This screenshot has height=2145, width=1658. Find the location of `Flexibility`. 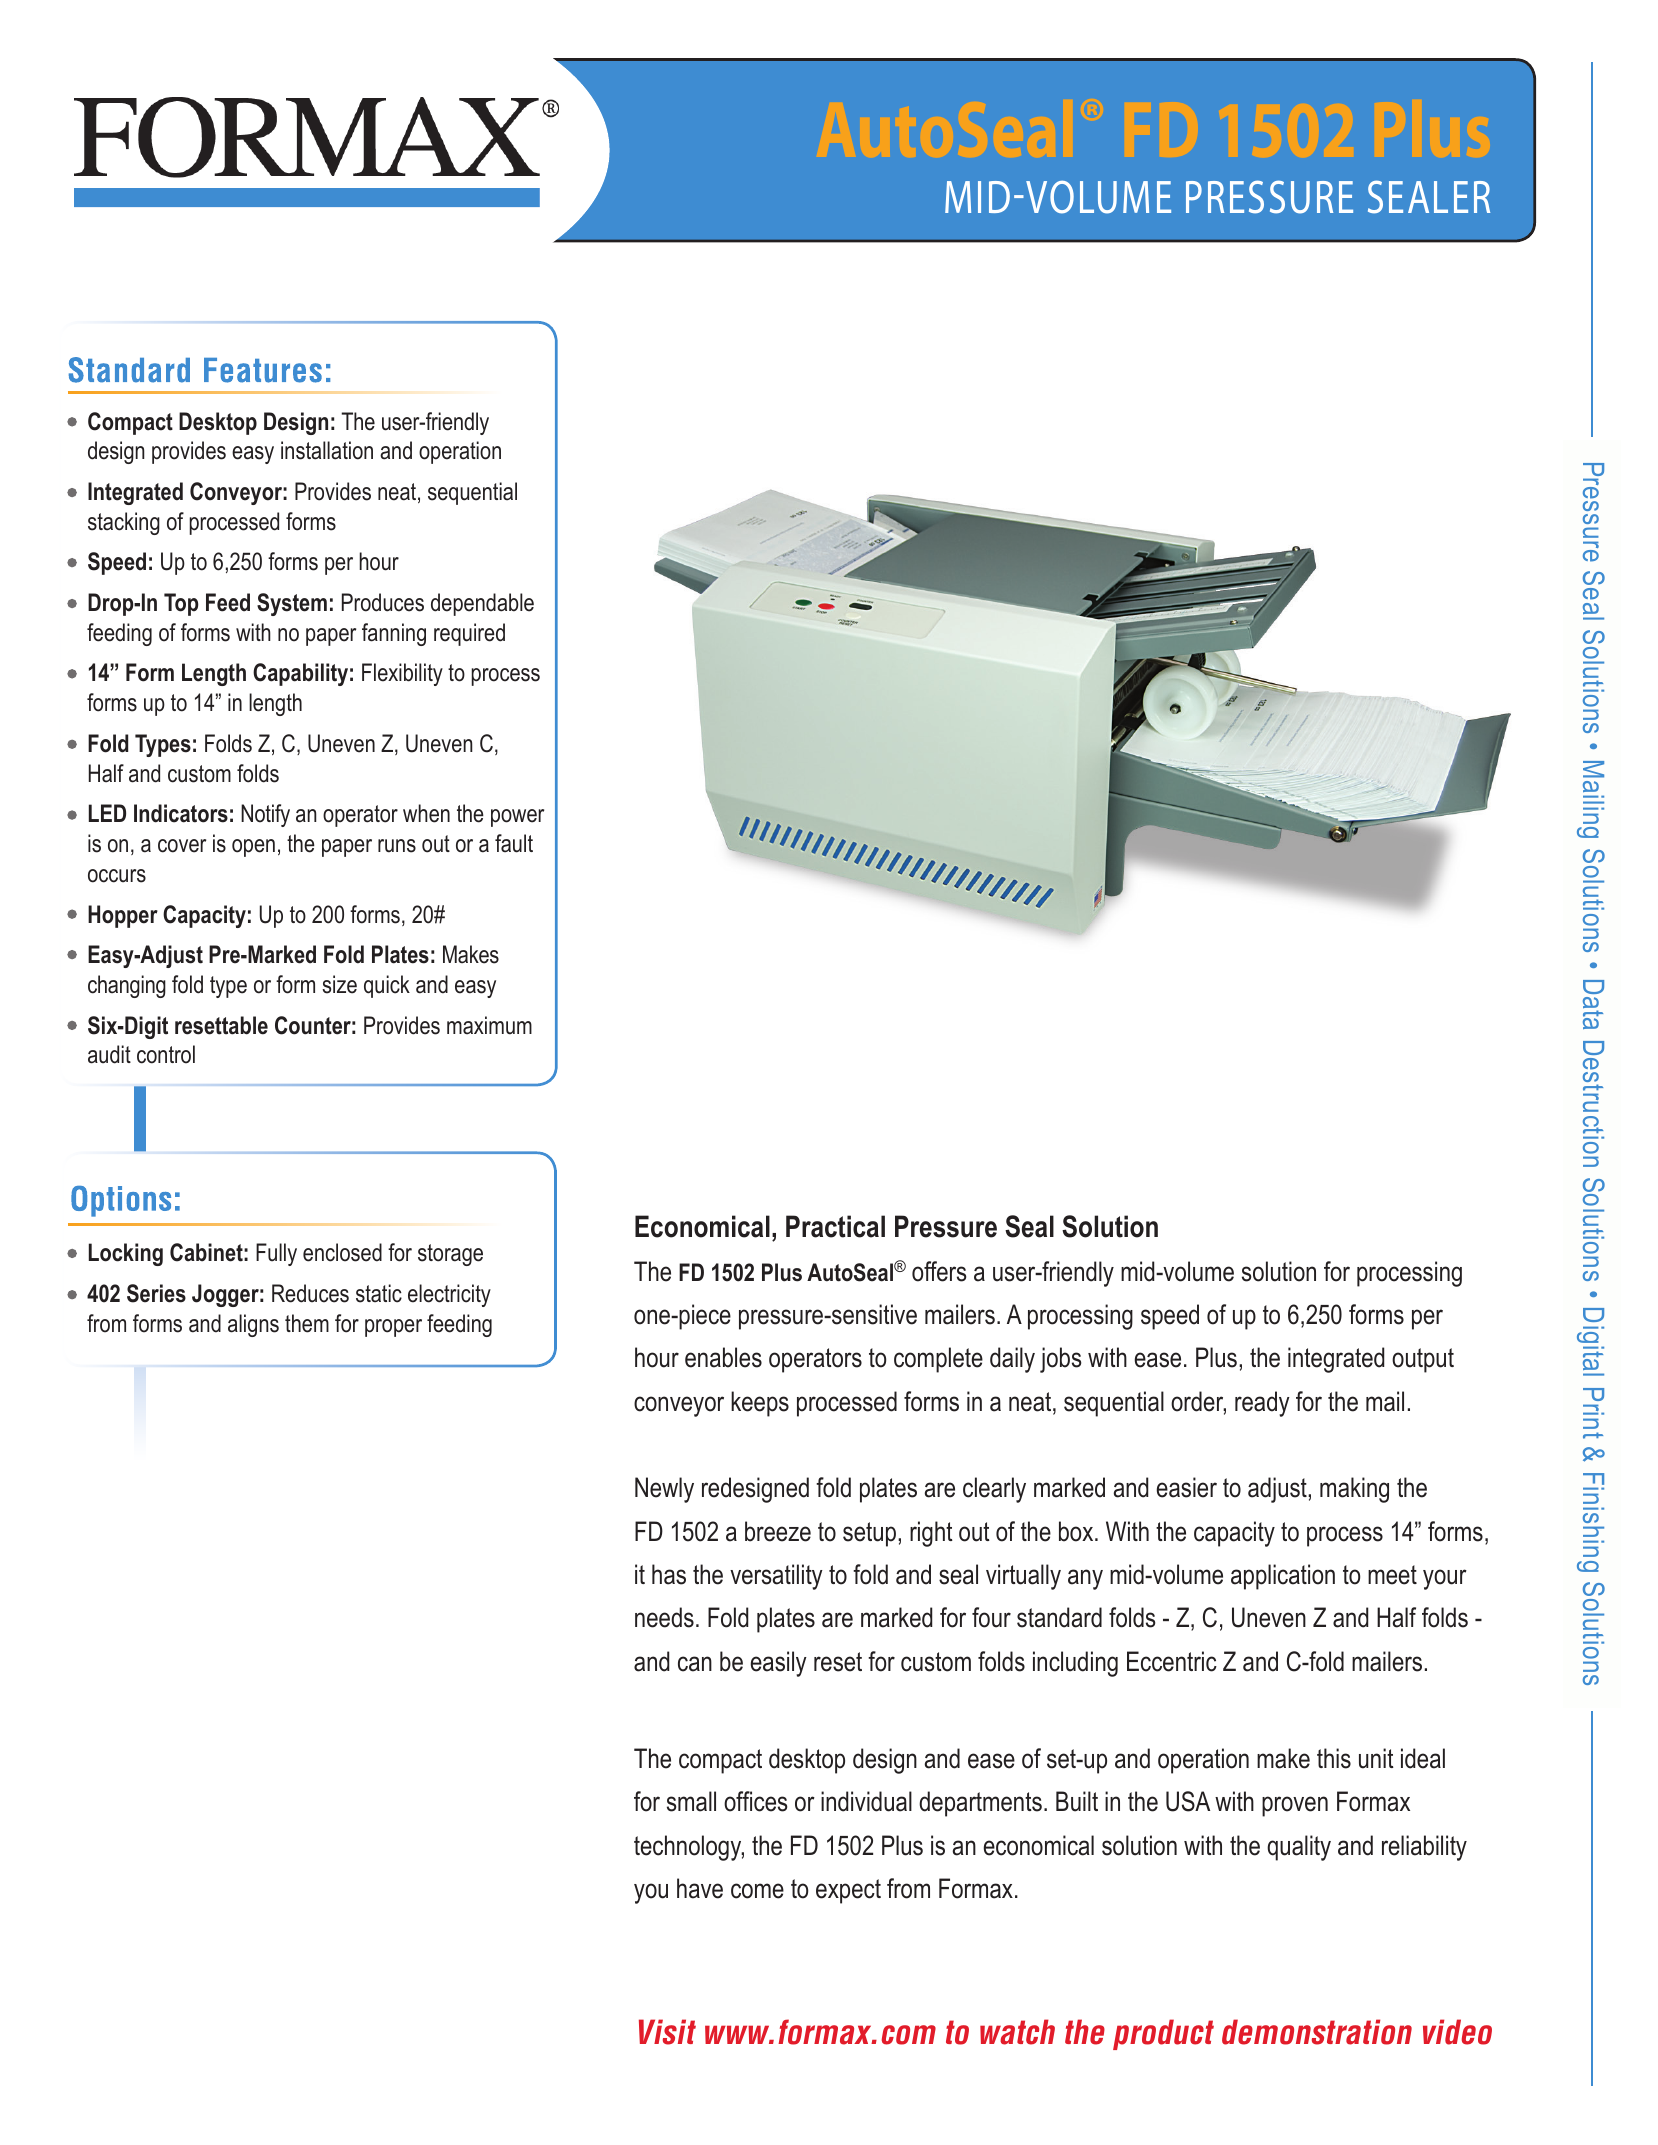

Flexibility is located at coordinates (402, 674).
